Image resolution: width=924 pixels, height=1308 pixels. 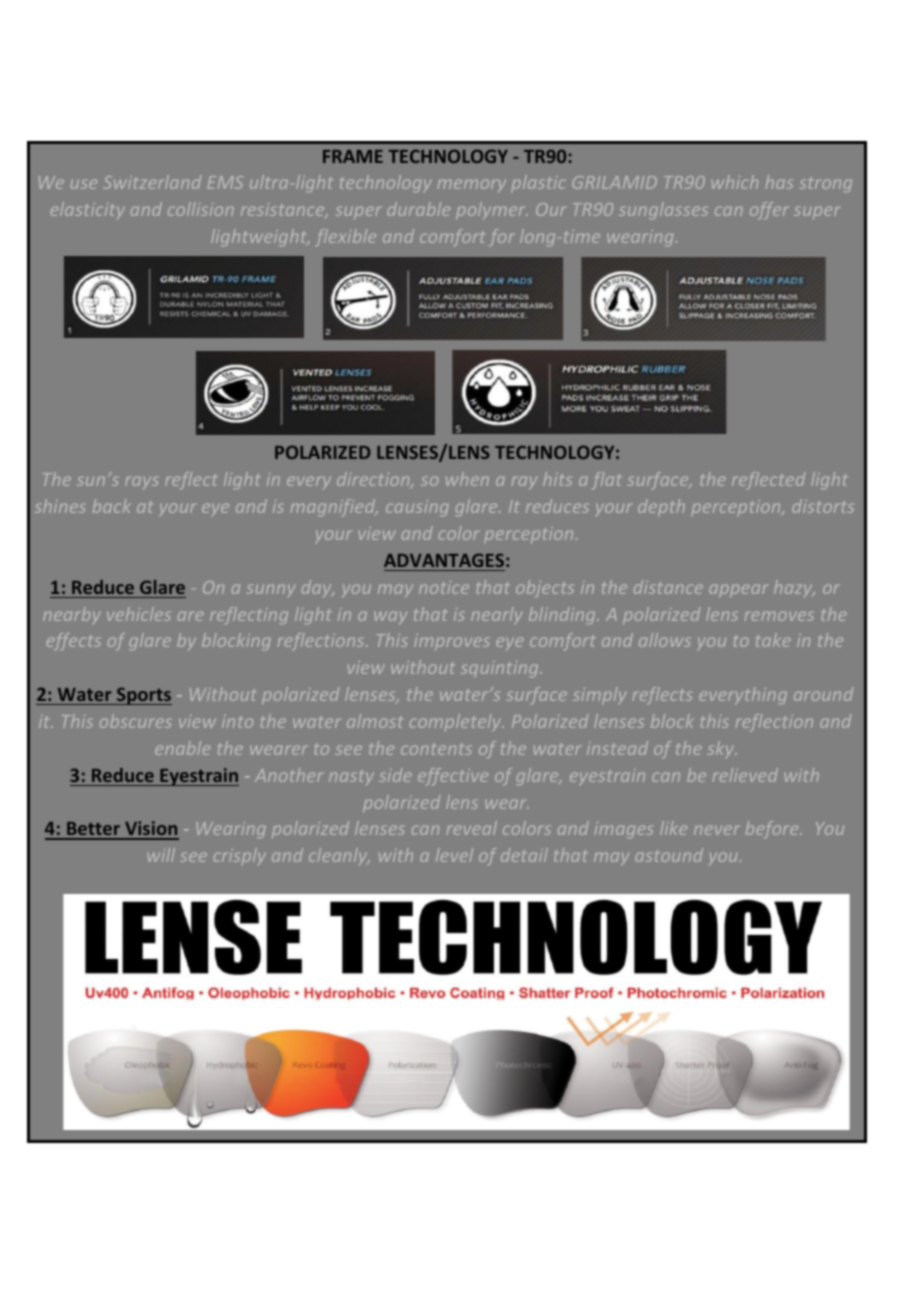 I want to click on never, so click(x=717, y=830).
